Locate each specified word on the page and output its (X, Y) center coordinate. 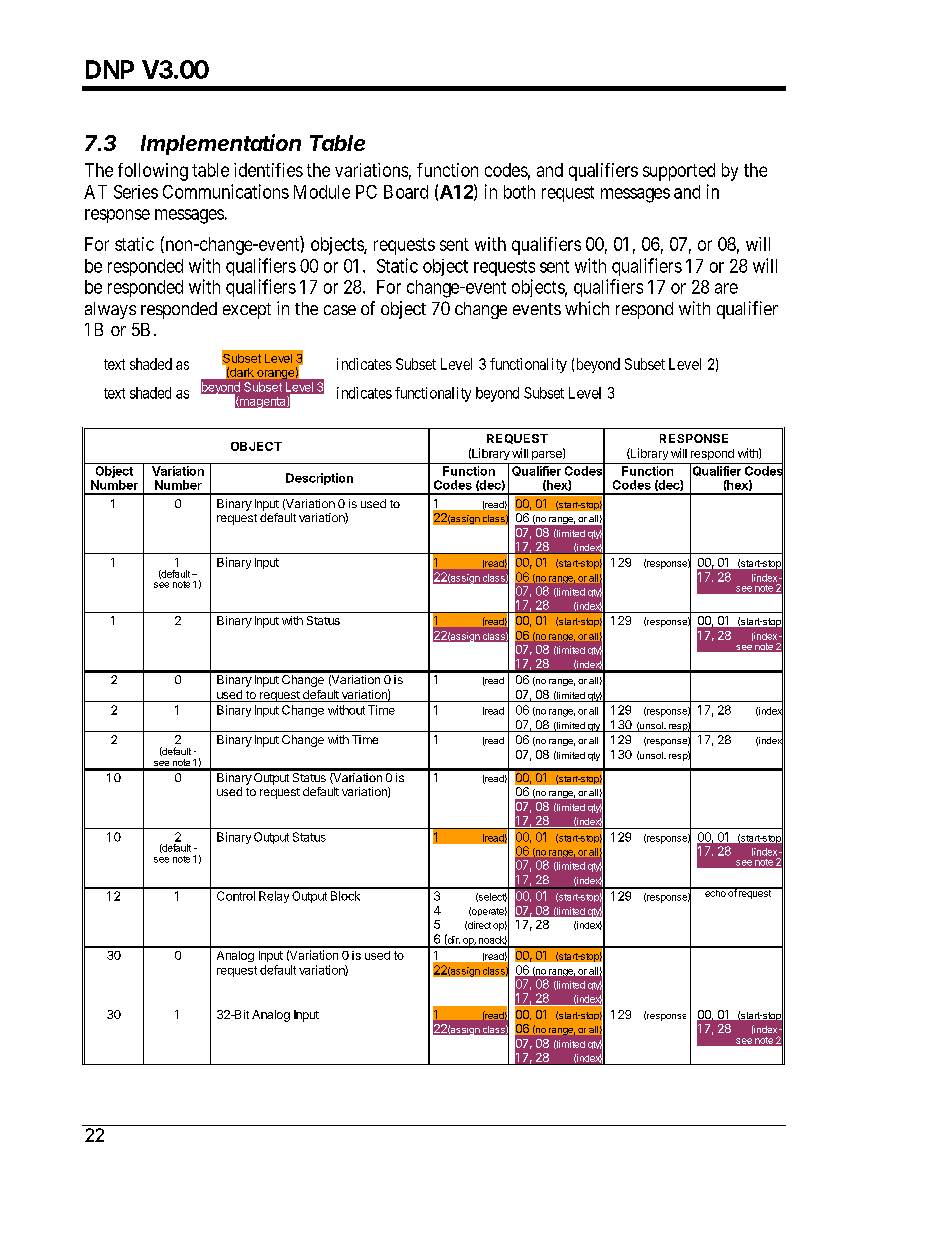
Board (406, 192)
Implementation (221, 144)
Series (136, 192)
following (153, 172)
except (247, 311)
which (587, 308)
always (110, 310)
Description (319, 479)
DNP (110, 69)
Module (322, 192)
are (726, 288)
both (519, 192)
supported (679, 172)
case (340, 310)
